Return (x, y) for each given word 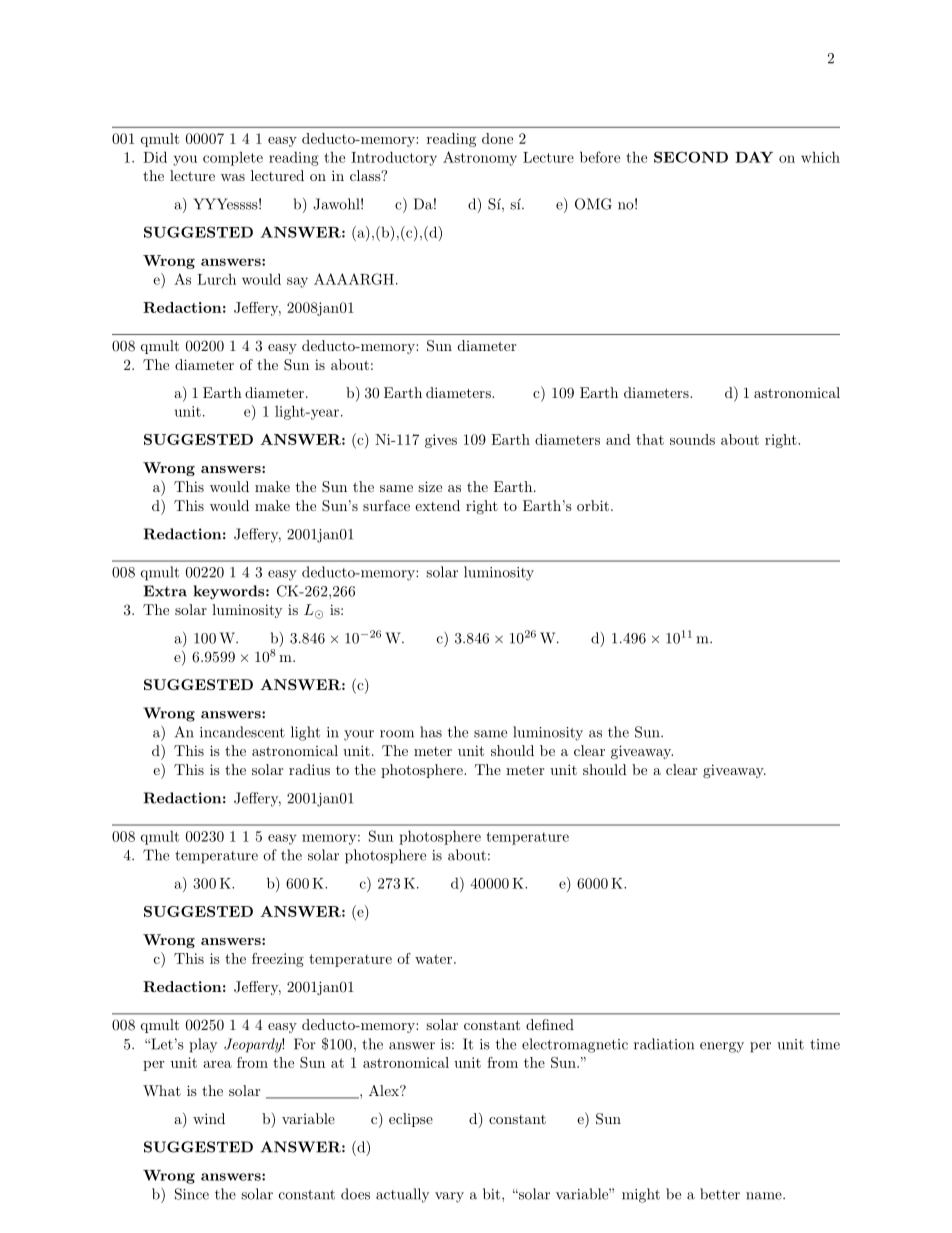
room (397, 734)
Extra (165, 591)
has (431, 732)
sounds (692, 439)
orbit (593, 505)
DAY (754, 157)
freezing (278, 960)
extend (437, 505)
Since (192, 1194)
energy (722, 1047)
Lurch (216, 279)
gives (441, 441)
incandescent (242, 732)
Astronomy (480, 158)
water (435, 959)
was (233, 177)
